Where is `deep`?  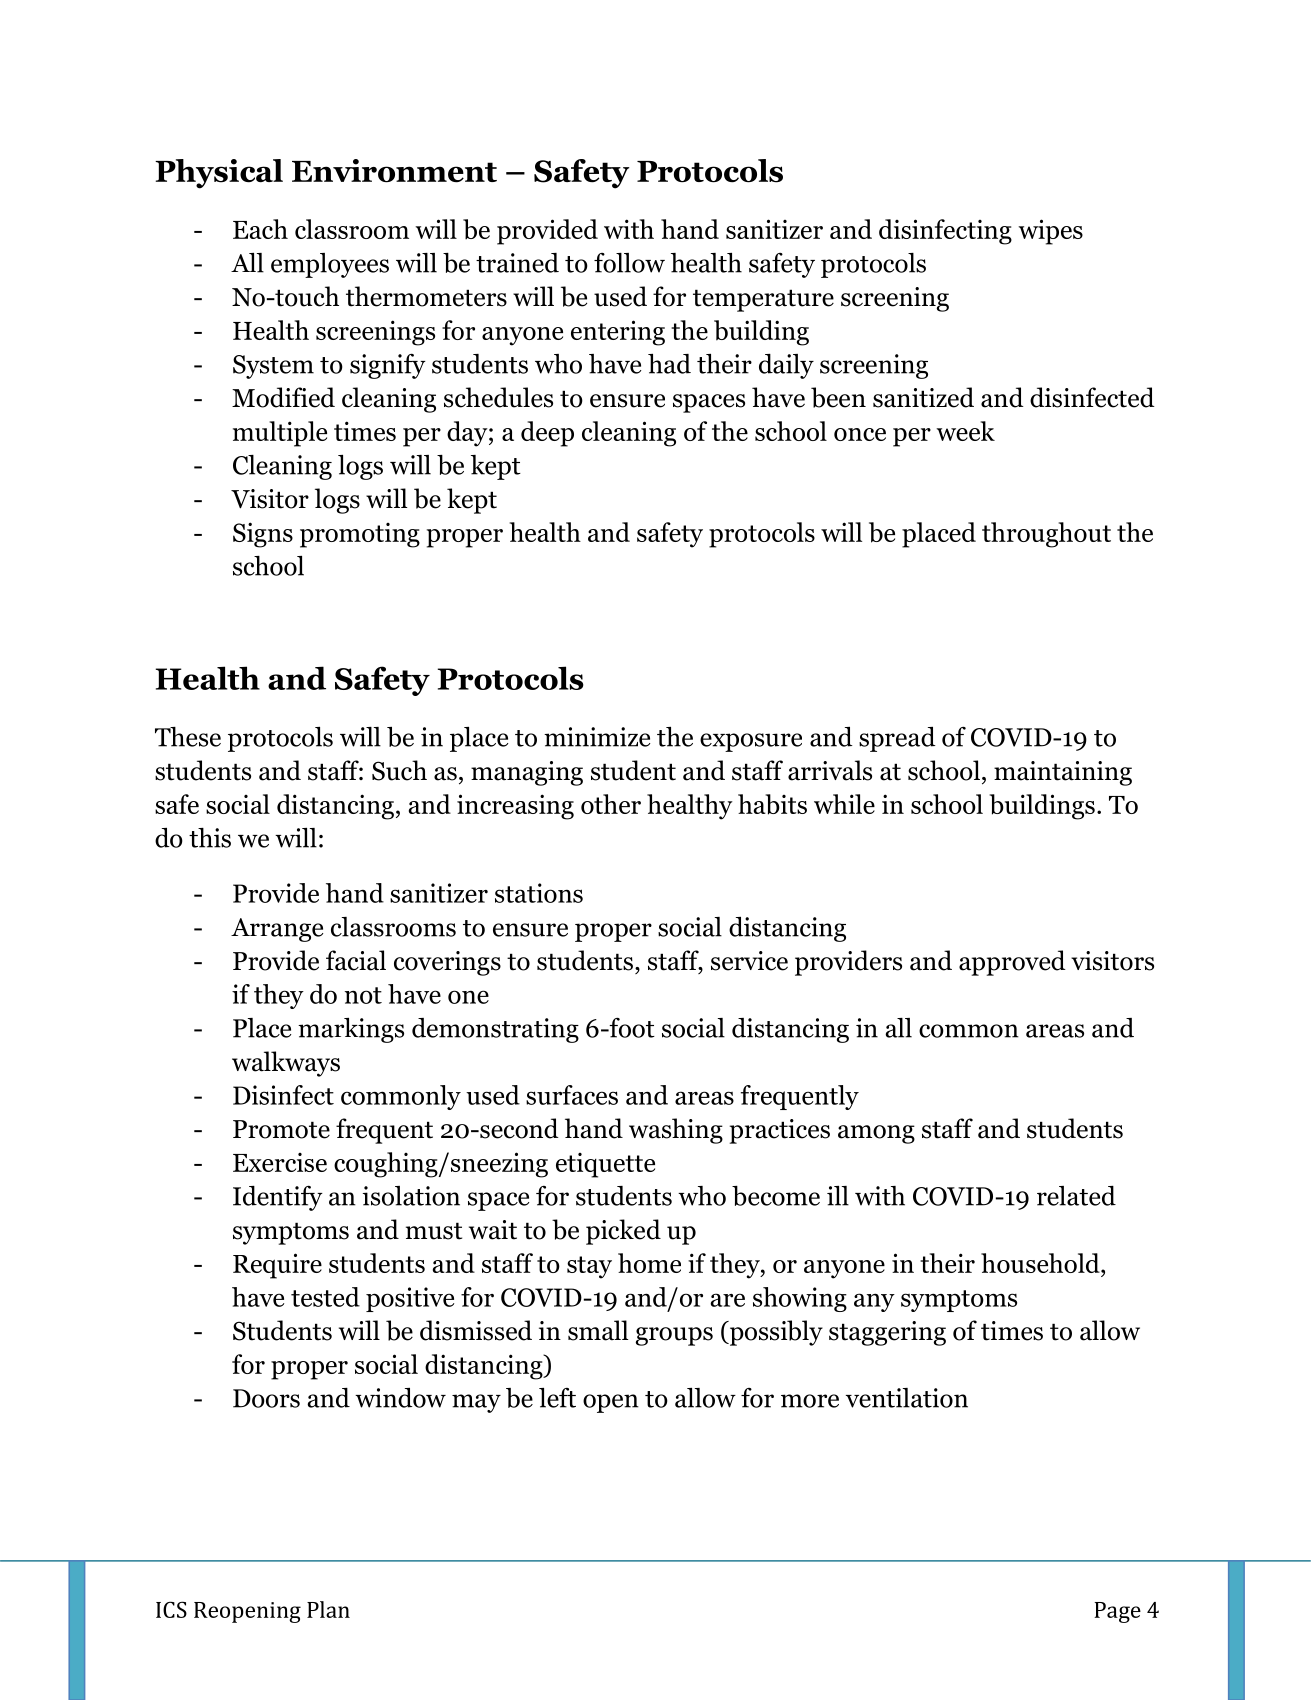
deep is located at coordinates (547, 434).
